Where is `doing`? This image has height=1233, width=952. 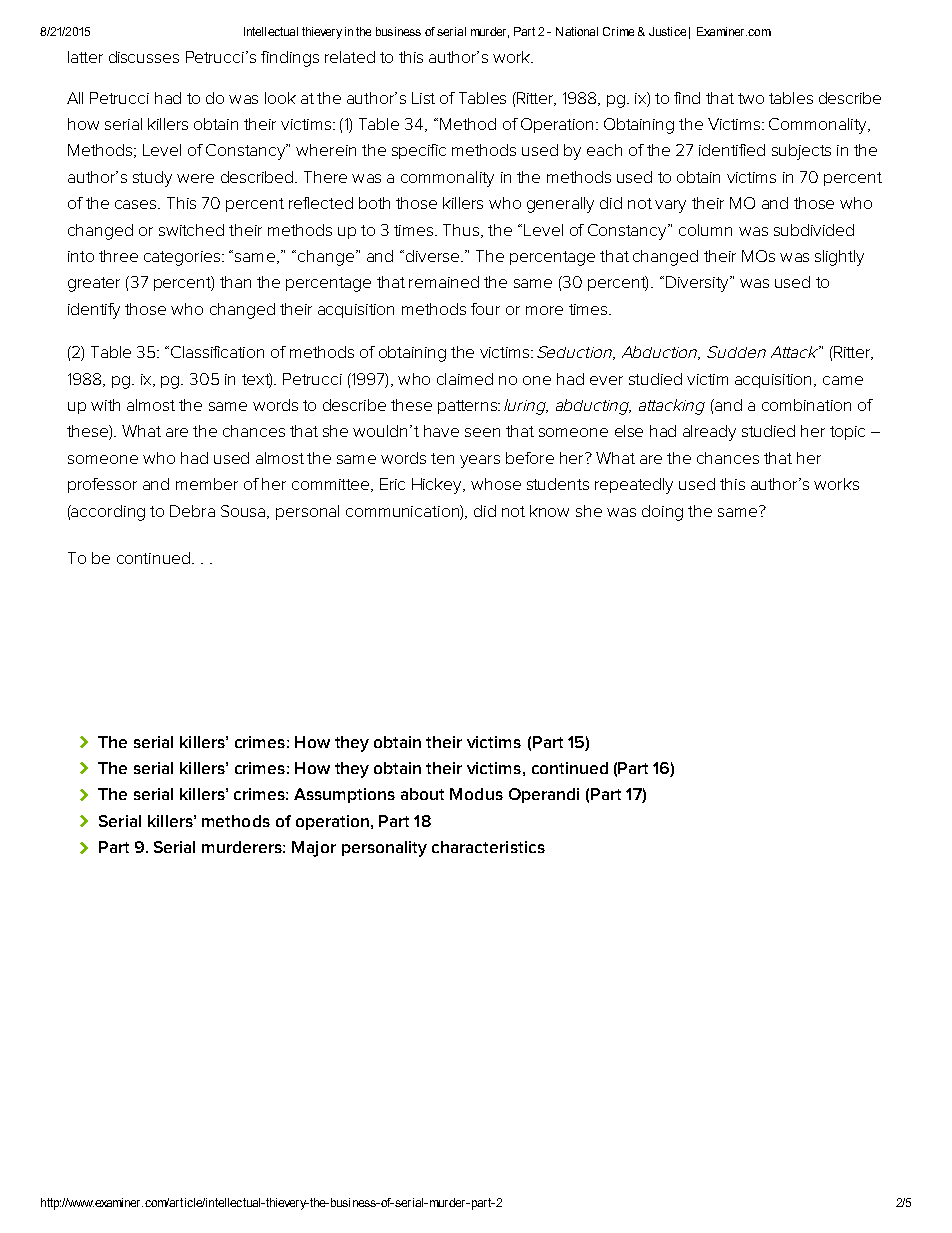
doing is located at coordinates (662, 513).
